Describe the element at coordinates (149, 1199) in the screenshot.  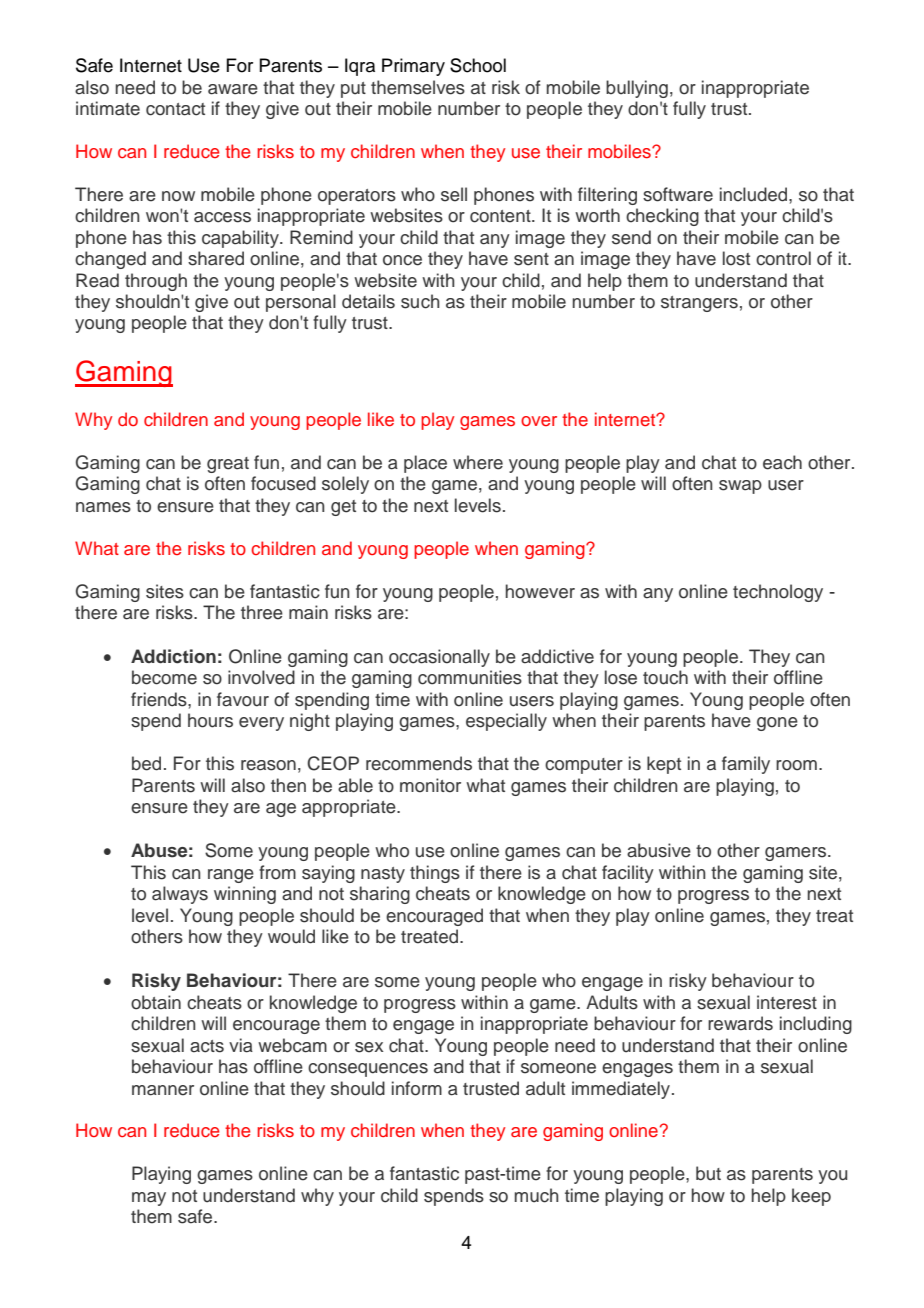
I see `may` at that location.
